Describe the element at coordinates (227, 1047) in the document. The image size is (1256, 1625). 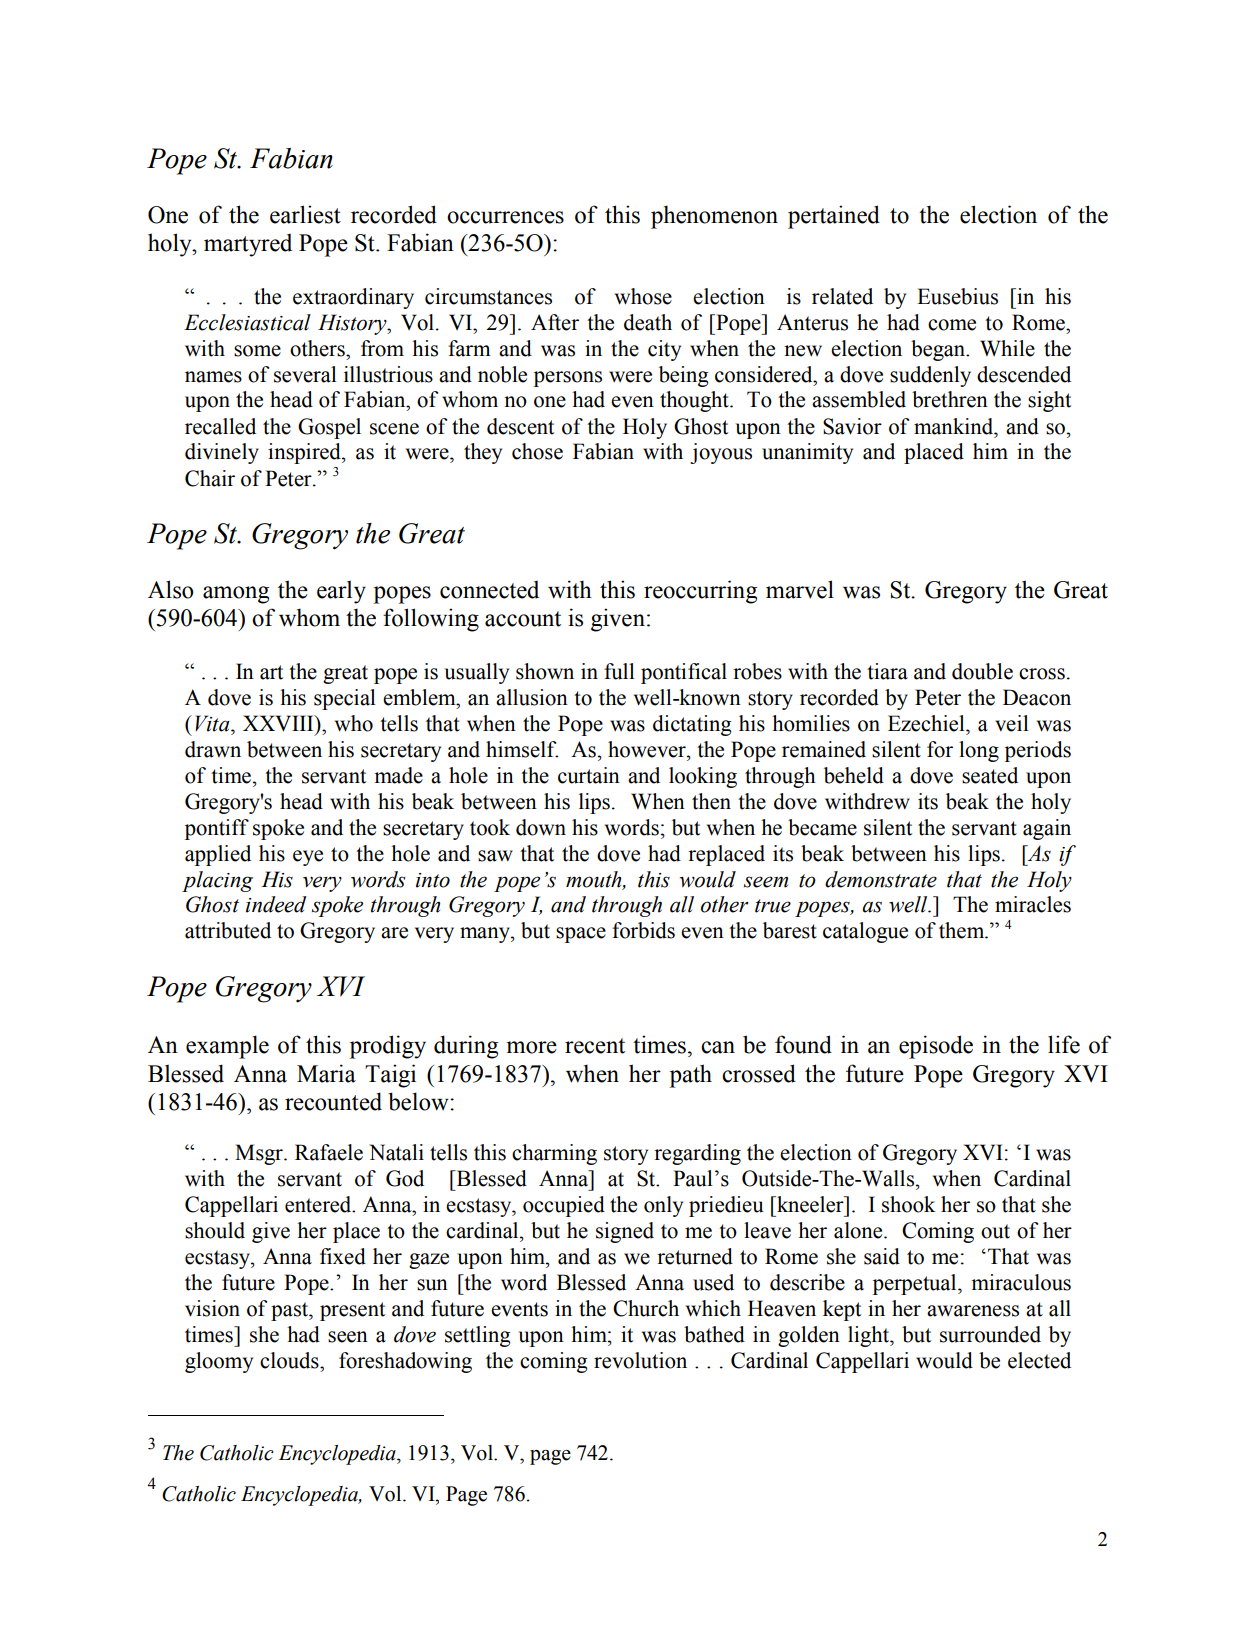
I see `example` at that location.
